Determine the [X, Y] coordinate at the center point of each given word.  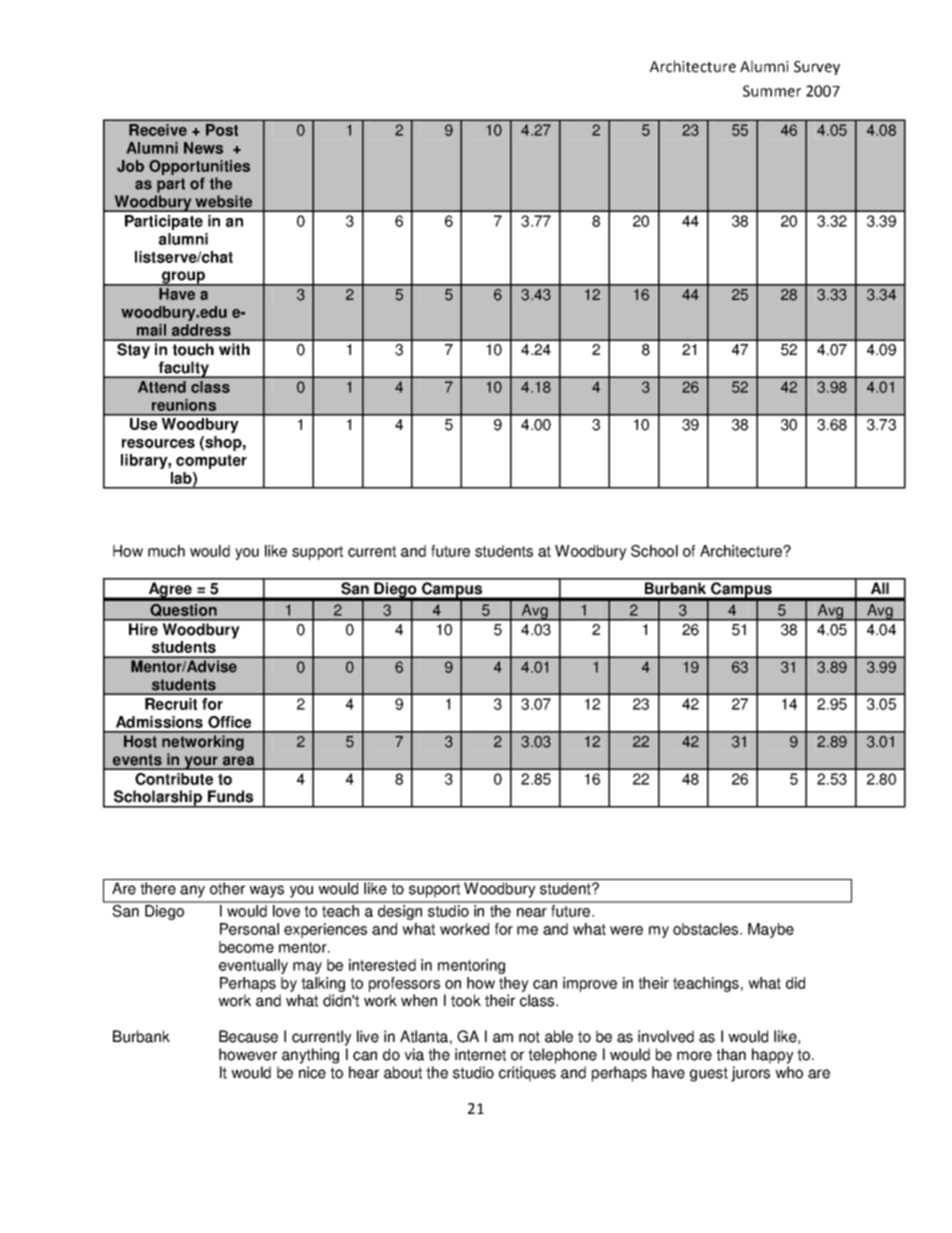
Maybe [771, 930]
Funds [230, 796]
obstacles [707, 929]
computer [211, 462]
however [248, 1054]
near [532, 912]
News [203, 148]
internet [480, 1054]
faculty [183, 369]
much [166, 551]
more [694, 1056]
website [224, 201]
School [654, 551]
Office [229, 722]
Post [222, 130]
